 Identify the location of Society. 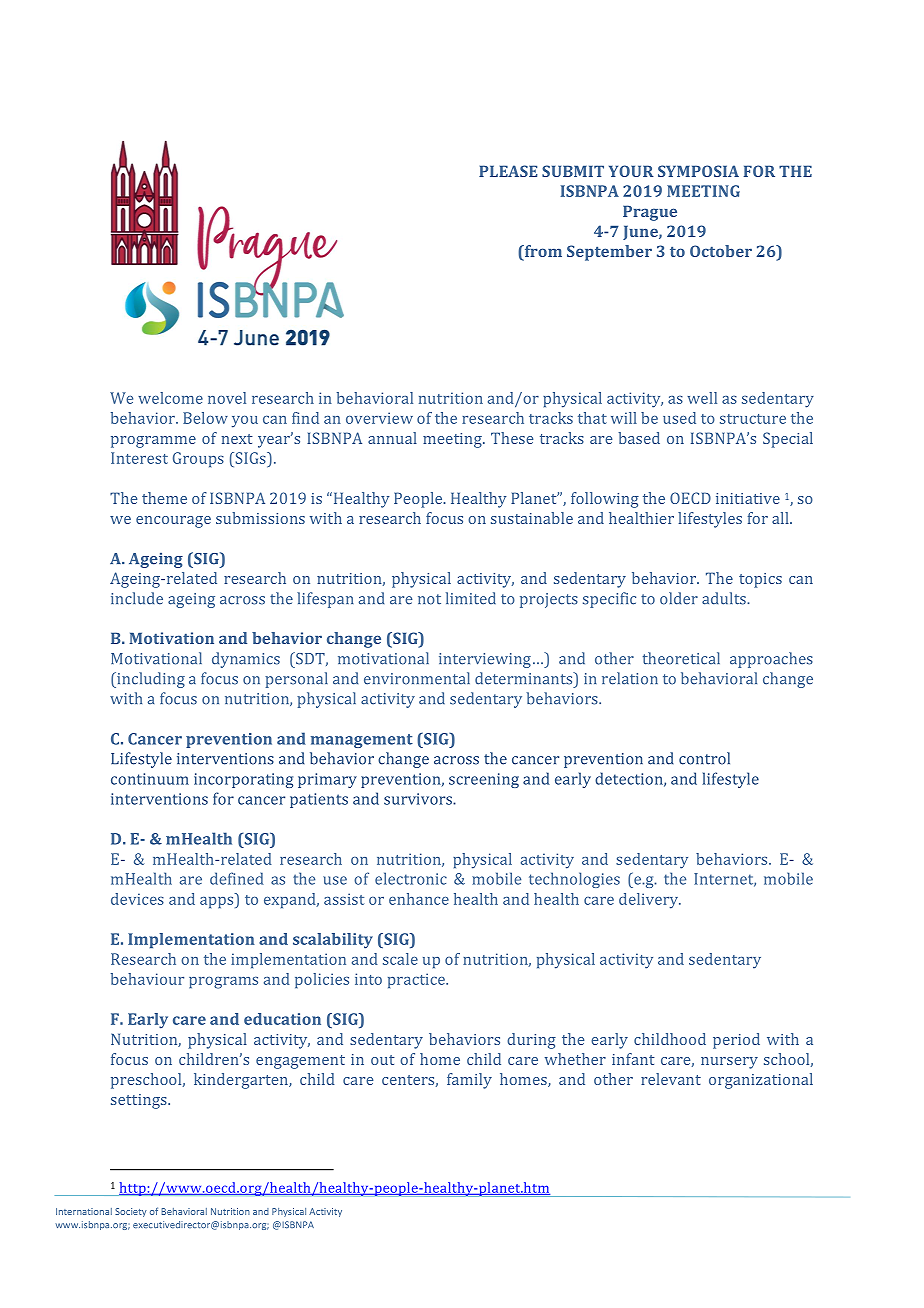
(131, 1212).
